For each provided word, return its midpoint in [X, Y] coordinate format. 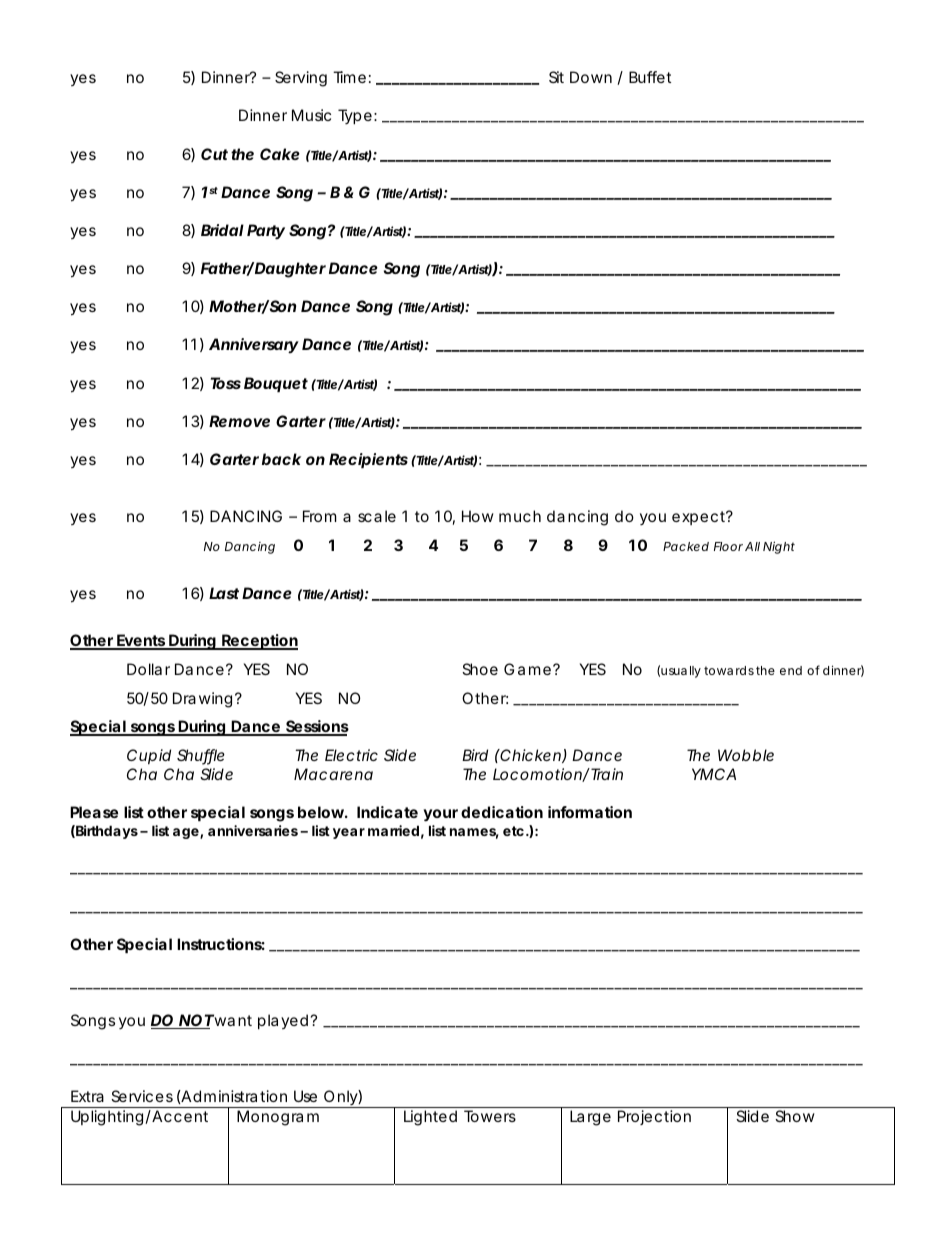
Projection [654, 1117]
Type [355, 116]
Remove [239, 421]
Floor [728, 546]
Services [142, 1096]
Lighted [430, 1118]
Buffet [650, 77]
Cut [214, 154]
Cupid [149, 756]
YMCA [714, 774]
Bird [475, 755]
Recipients [368, 460]
